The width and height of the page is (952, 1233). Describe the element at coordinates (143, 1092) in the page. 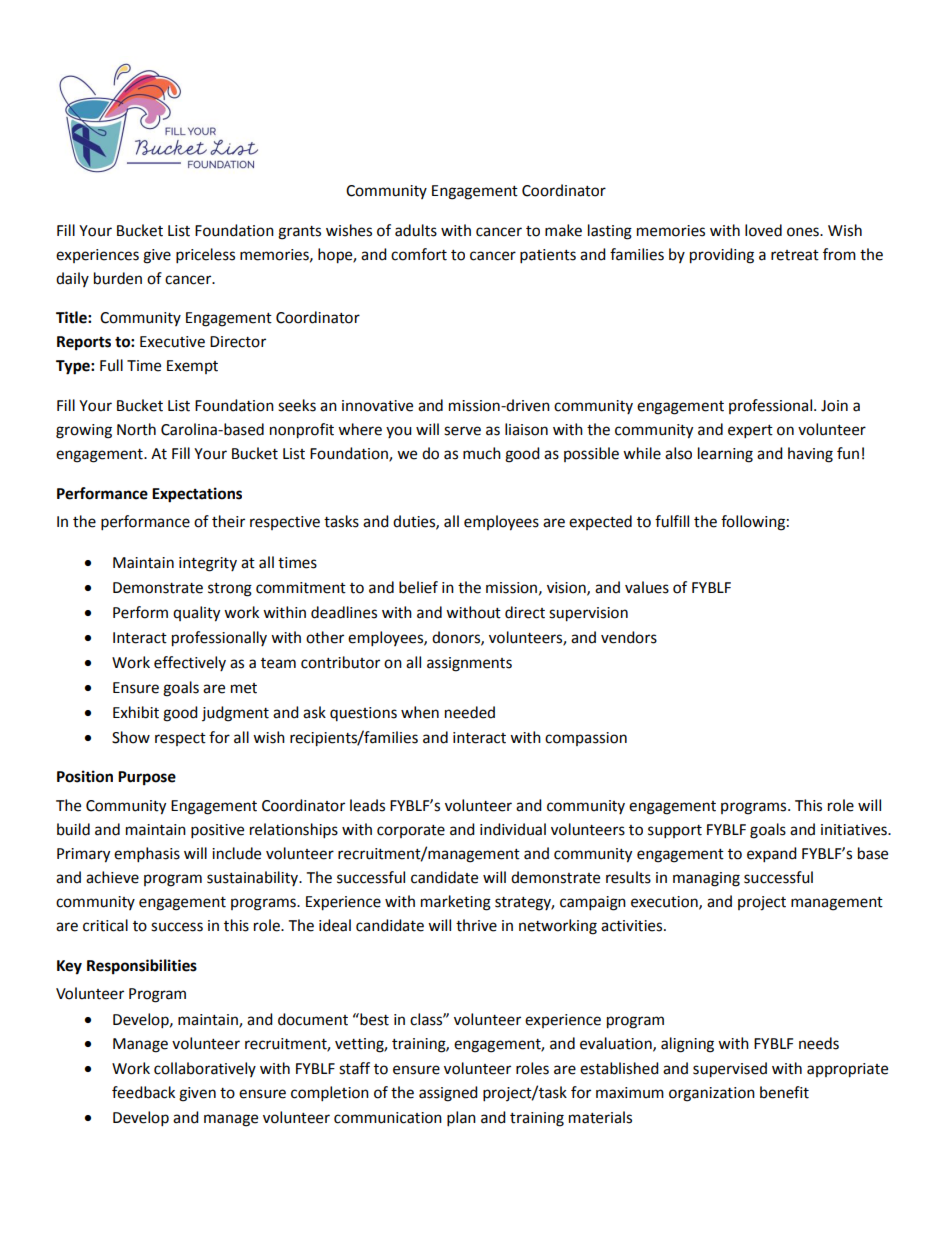

I see `feedback` at that location.
